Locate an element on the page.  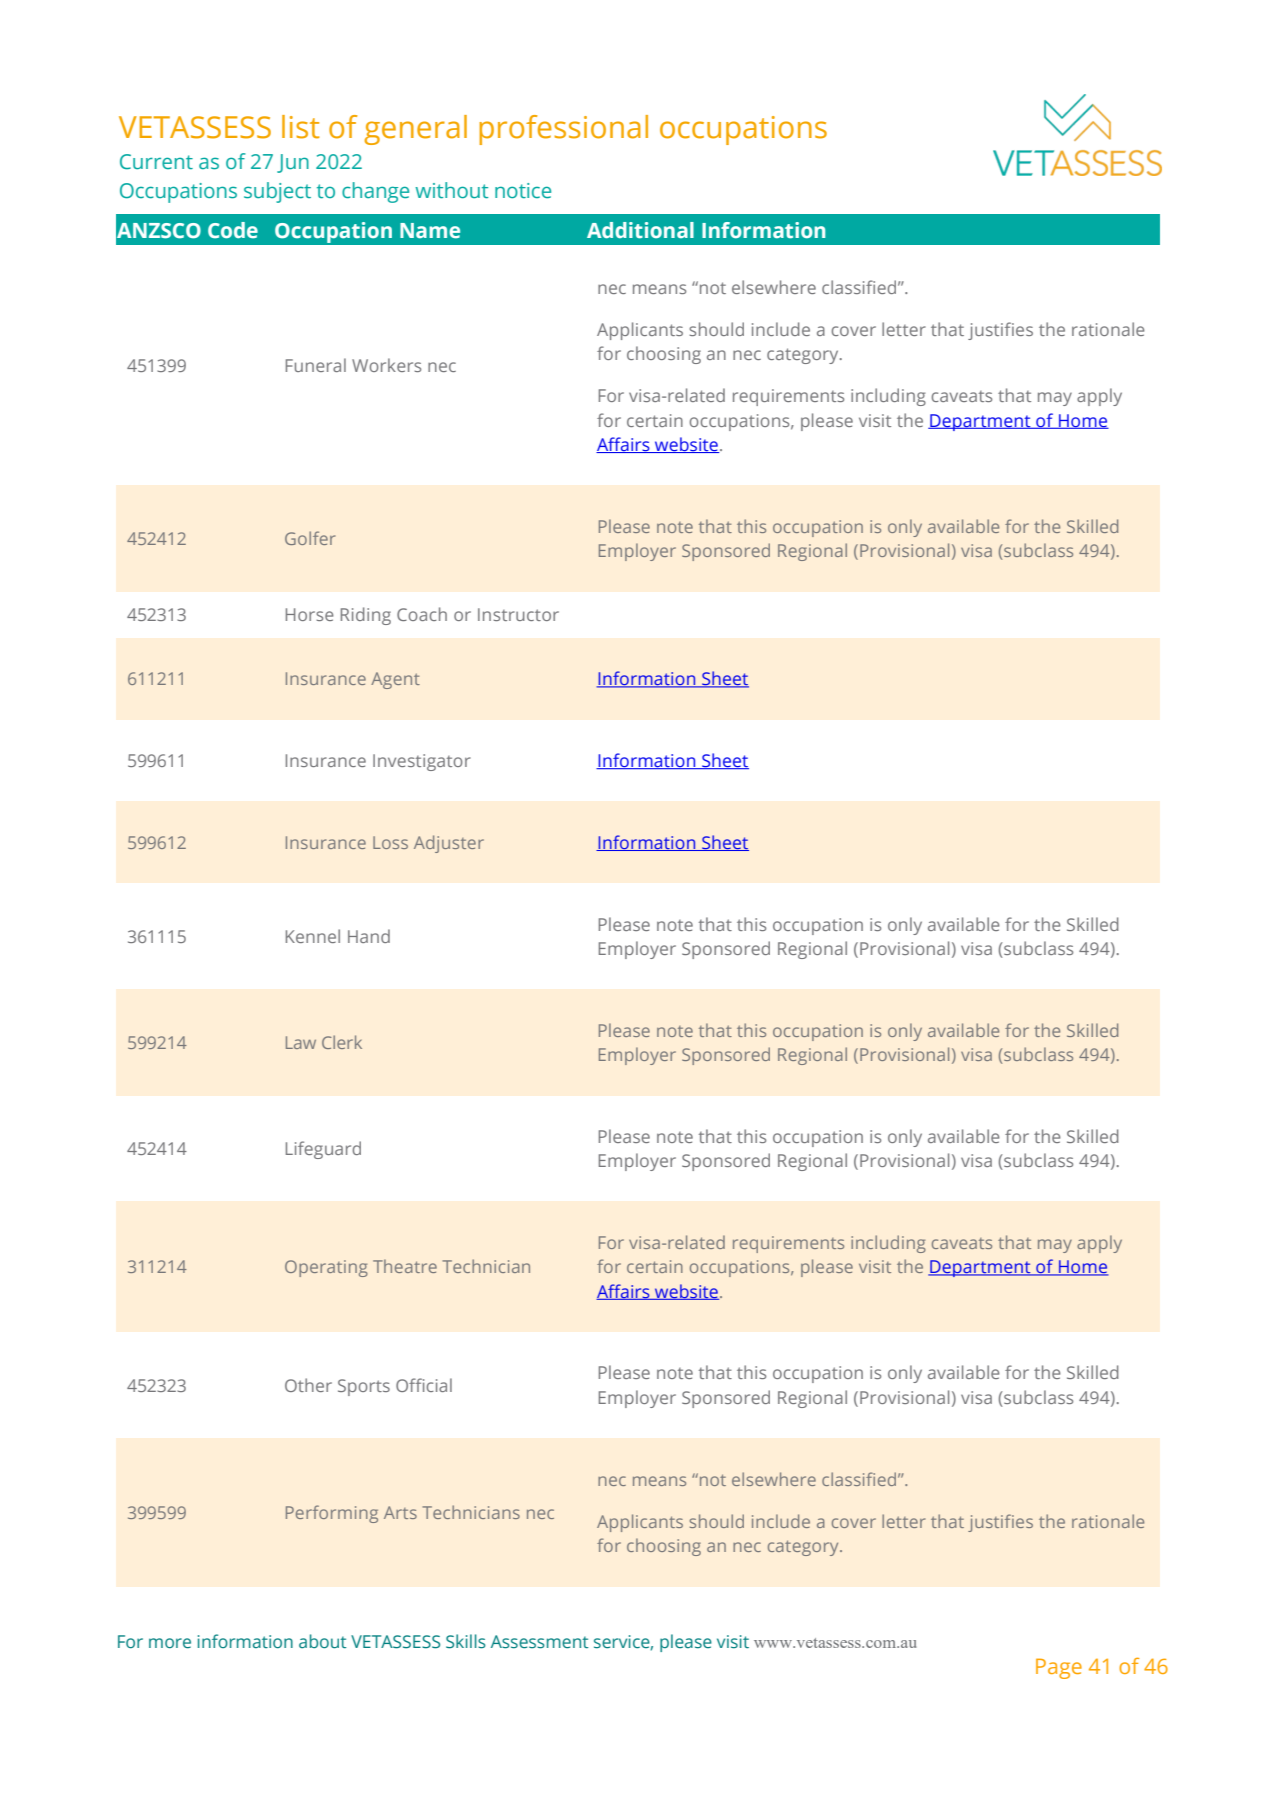
professional is located at coordinates (563, 130).
